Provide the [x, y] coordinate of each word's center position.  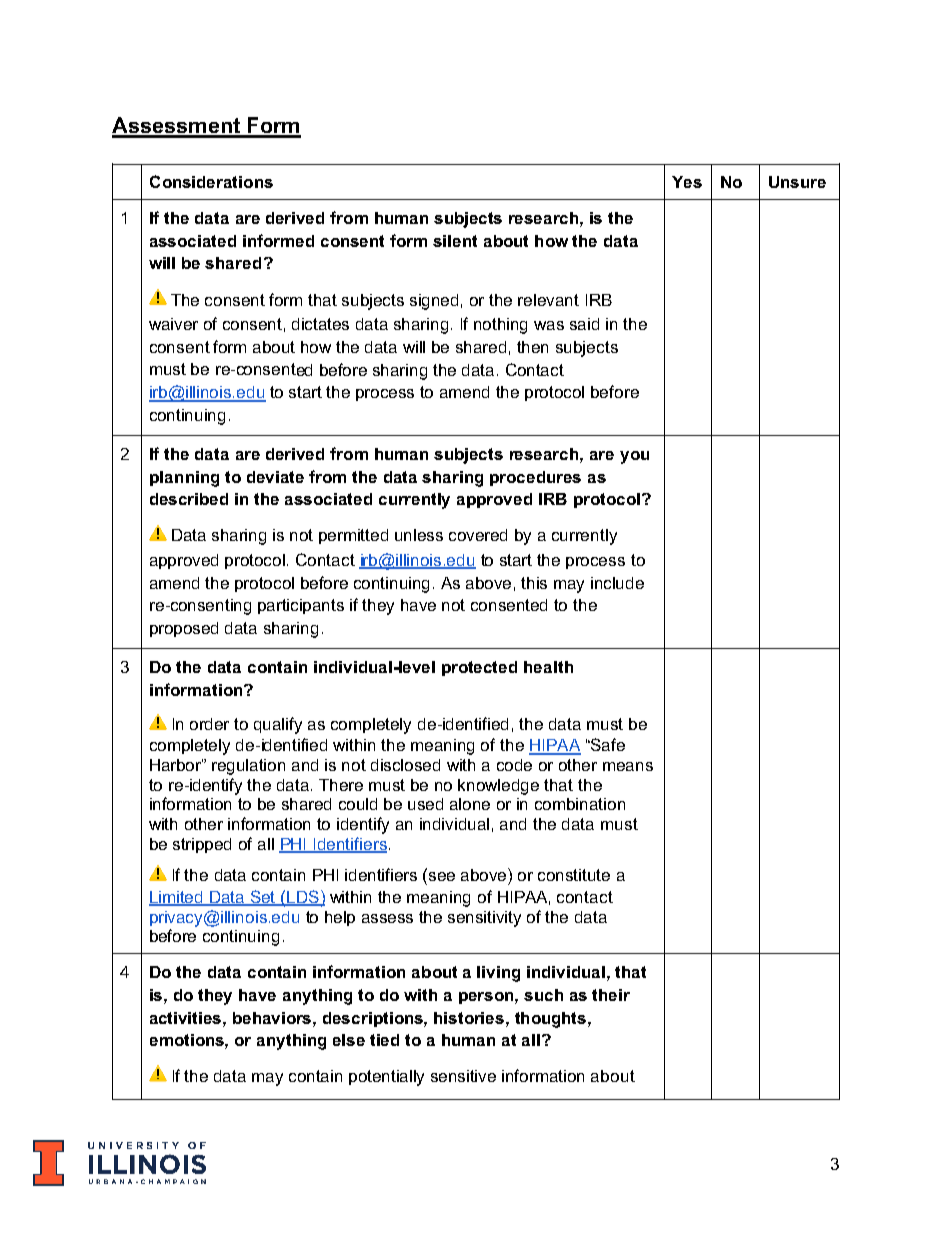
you [634, 457]
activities [187, 1018]
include [617, 583]
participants [301, 606]
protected [479, 668]
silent [455, 241]
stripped [202, 845]
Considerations [211, 181]
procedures [535, 478]
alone [470, 804]
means [628, 766]
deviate [275, 477]
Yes [687, 182]
